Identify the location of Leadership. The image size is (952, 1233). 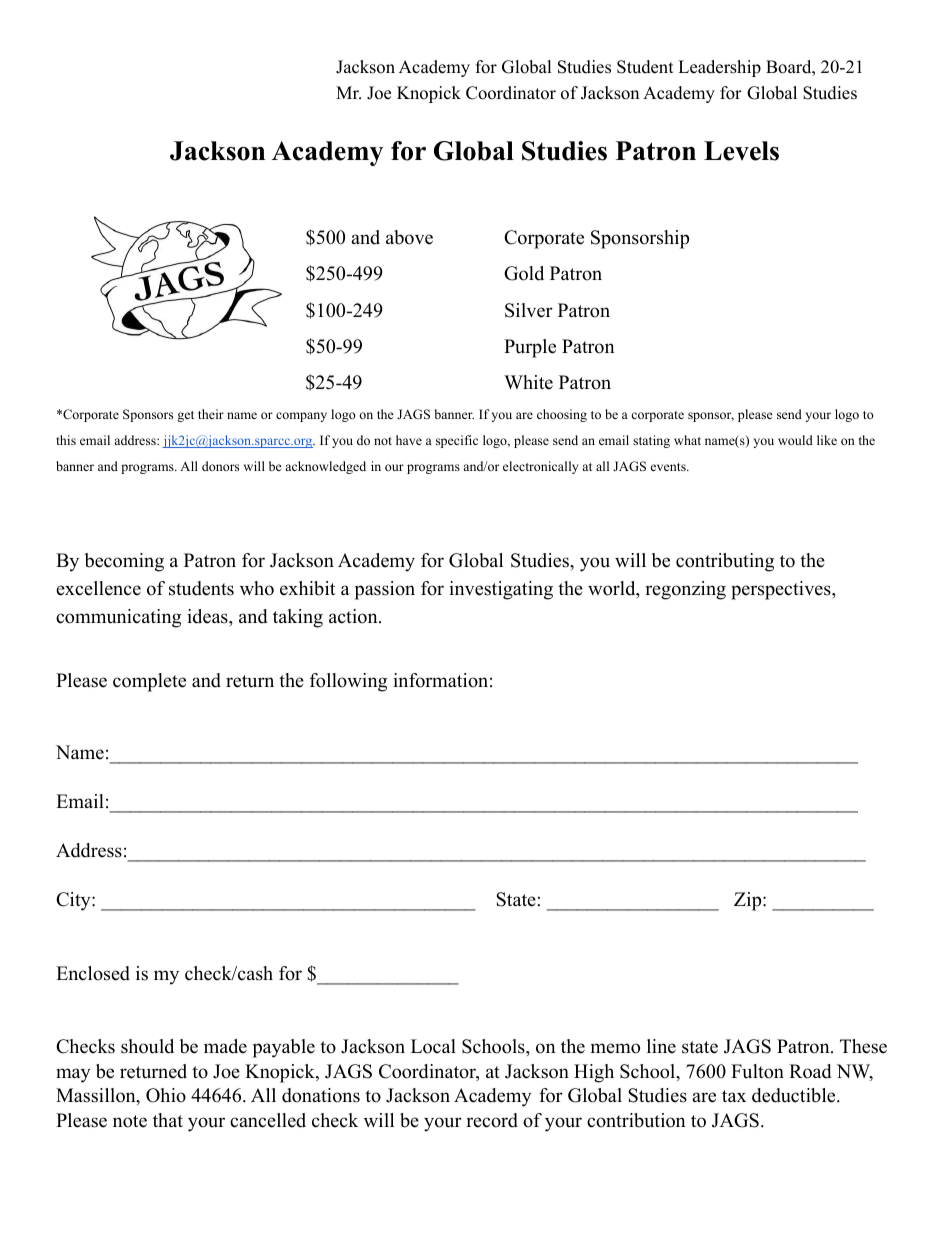
(719, 68).
